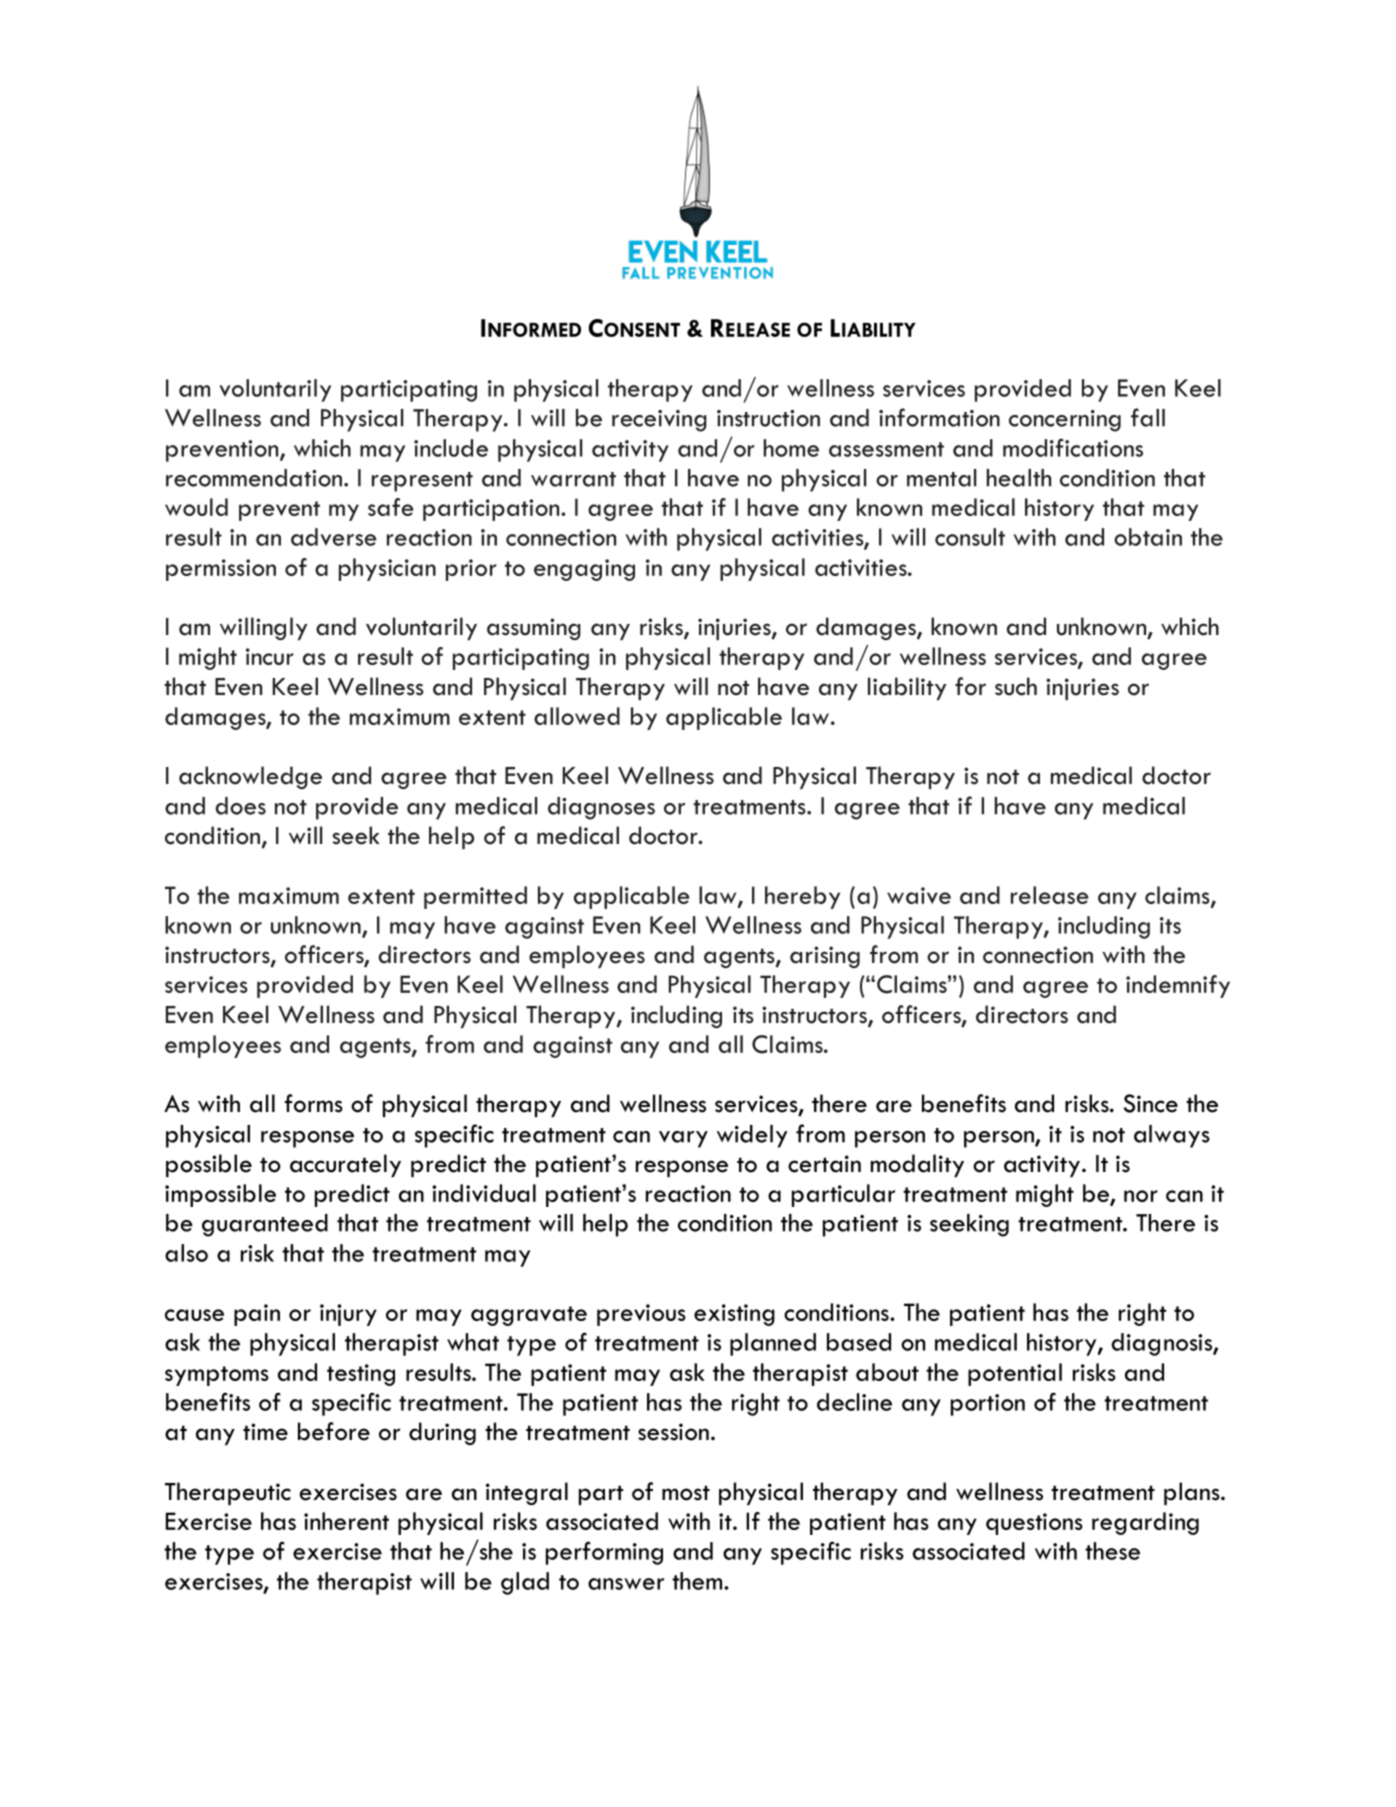 The height and width of the document is (1807, 1396). Describe the element at coordinates (1073, 447) in the document. I see `modifications` at that location.
